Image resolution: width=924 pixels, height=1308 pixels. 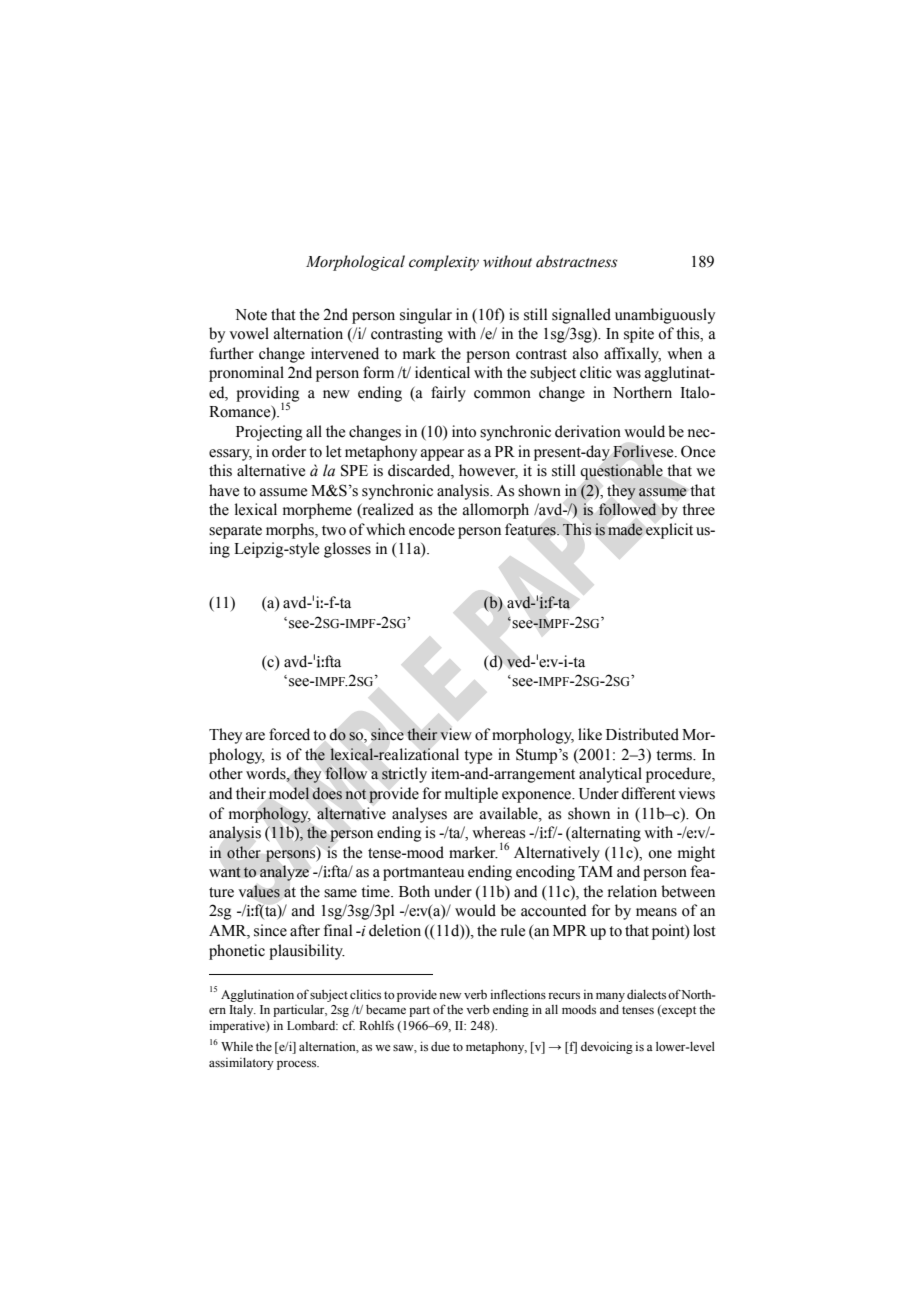 What do you see at coordinates (289, 451) in the document?
I see `order` at bounding box center [289, 451].
